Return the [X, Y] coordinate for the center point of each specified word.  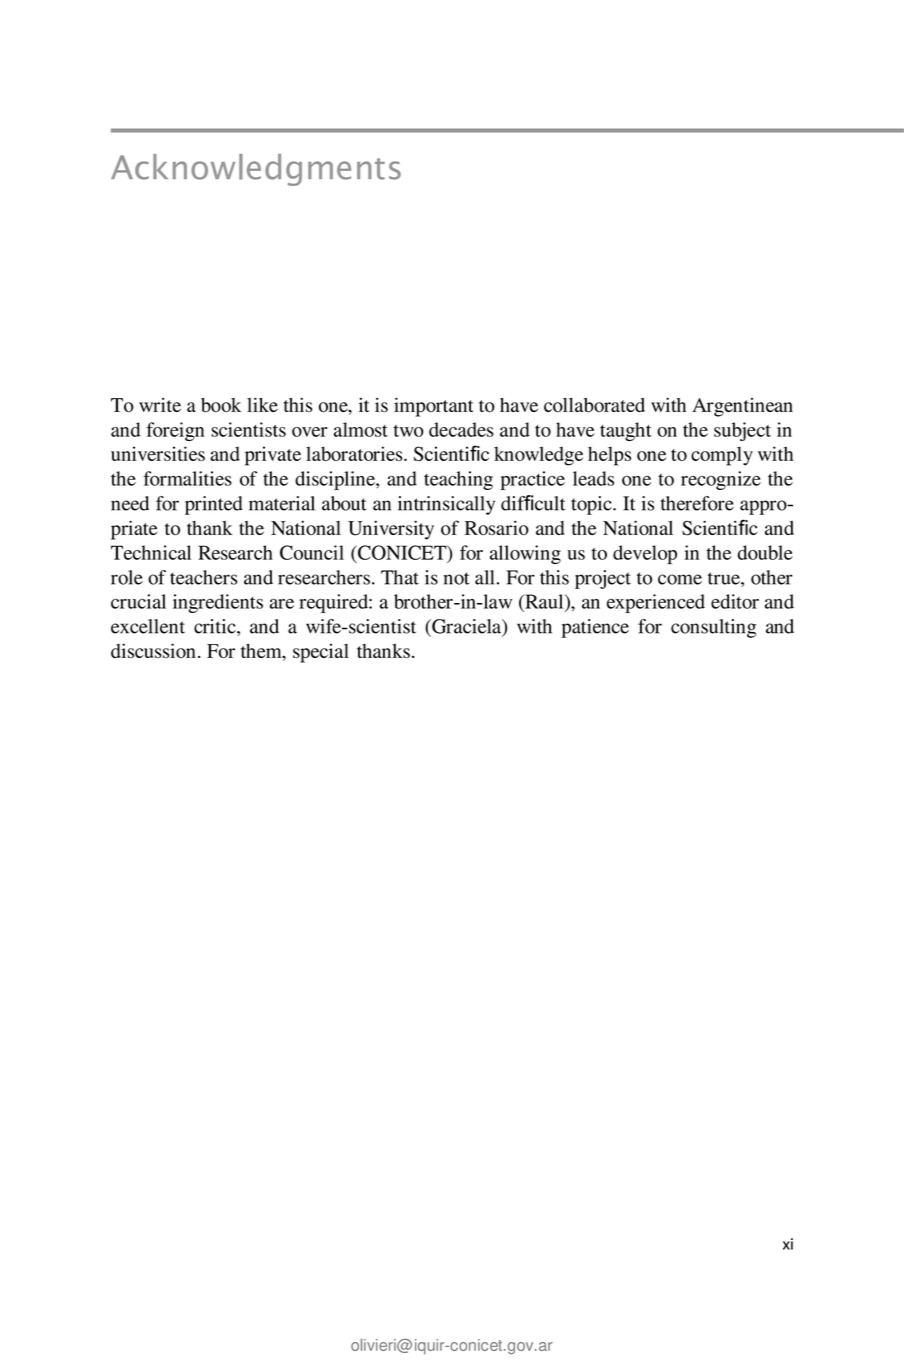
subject [742, 431]
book [221, 405]
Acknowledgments [256, 170]
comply [722, 456]
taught [626, 431]
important [434, 407]
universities [158, 453]
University [391, 530]
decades [461, 429]
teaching [458, 480]
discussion [153, 650]
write [160, 405]
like [262, 404]
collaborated [594, 405]
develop [645, 554]
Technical [151, 552]
